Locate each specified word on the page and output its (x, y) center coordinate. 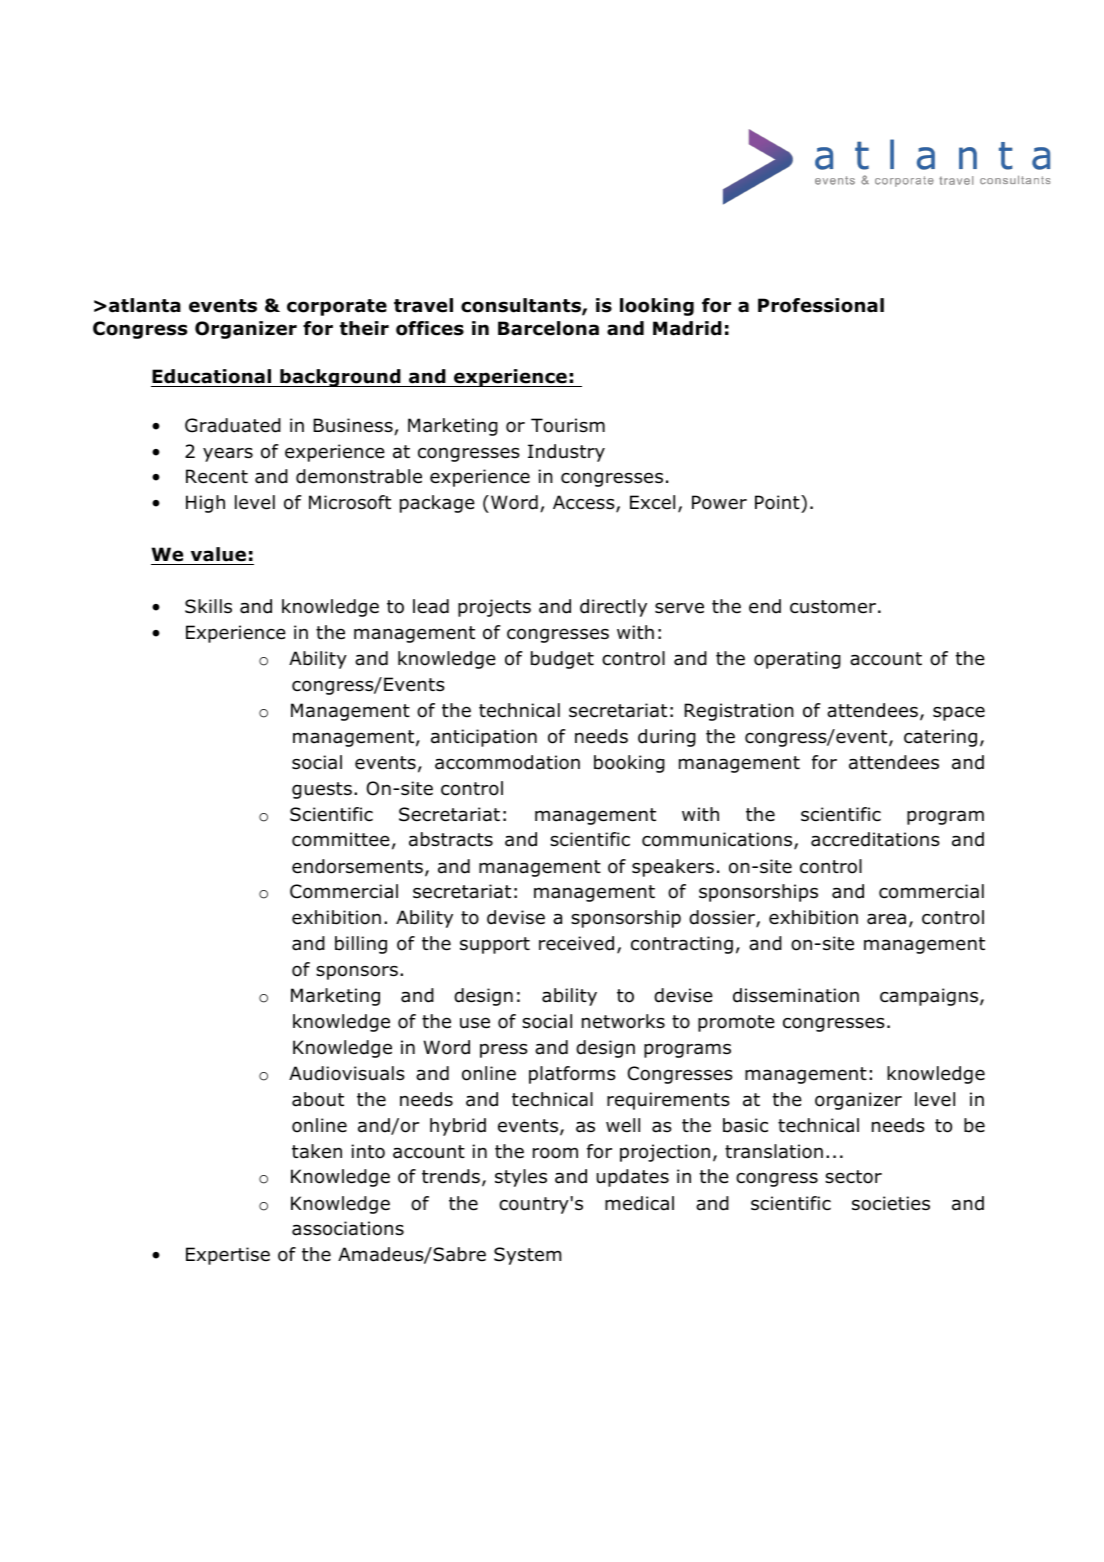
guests (322, 790)
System (527, 1256)
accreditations (875, 839)
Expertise (228, 1256)
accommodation (507, 762)
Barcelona (548, 328)
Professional (821, 305)
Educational (212, 378)
